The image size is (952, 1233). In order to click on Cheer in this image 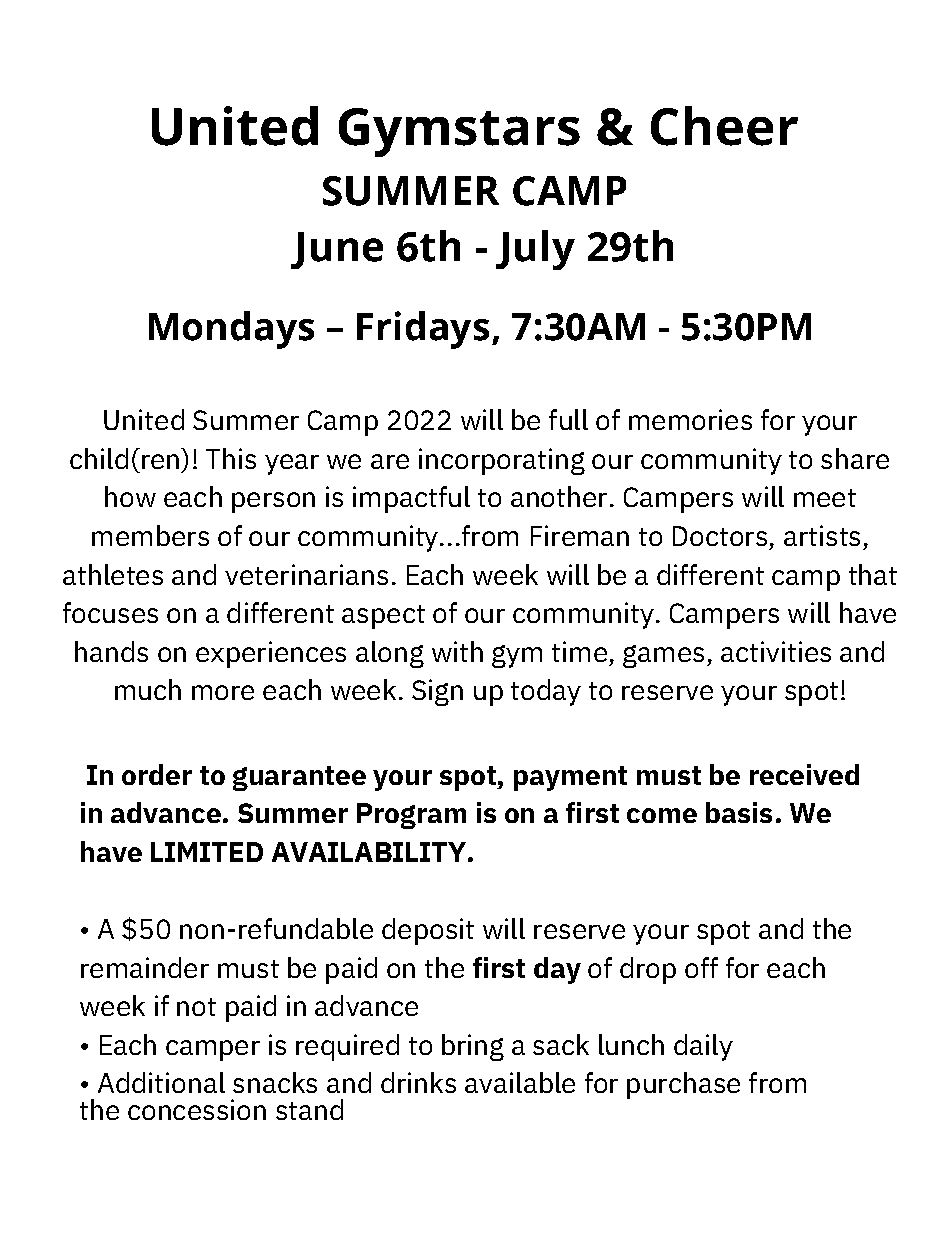, I will do `click(724, 126)`.
